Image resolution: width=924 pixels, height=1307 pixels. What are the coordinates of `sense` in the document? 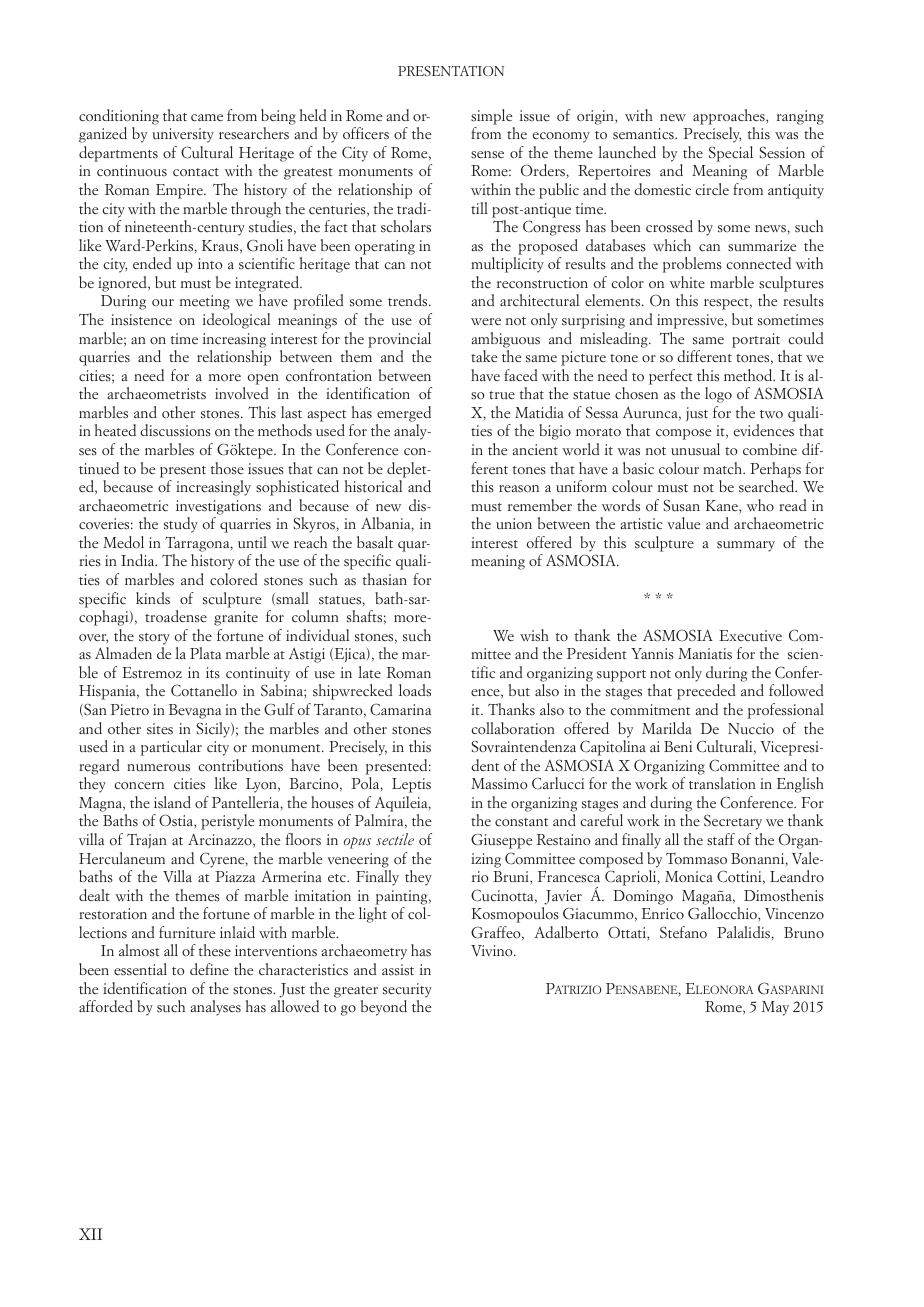 It's located at (487, 155).
